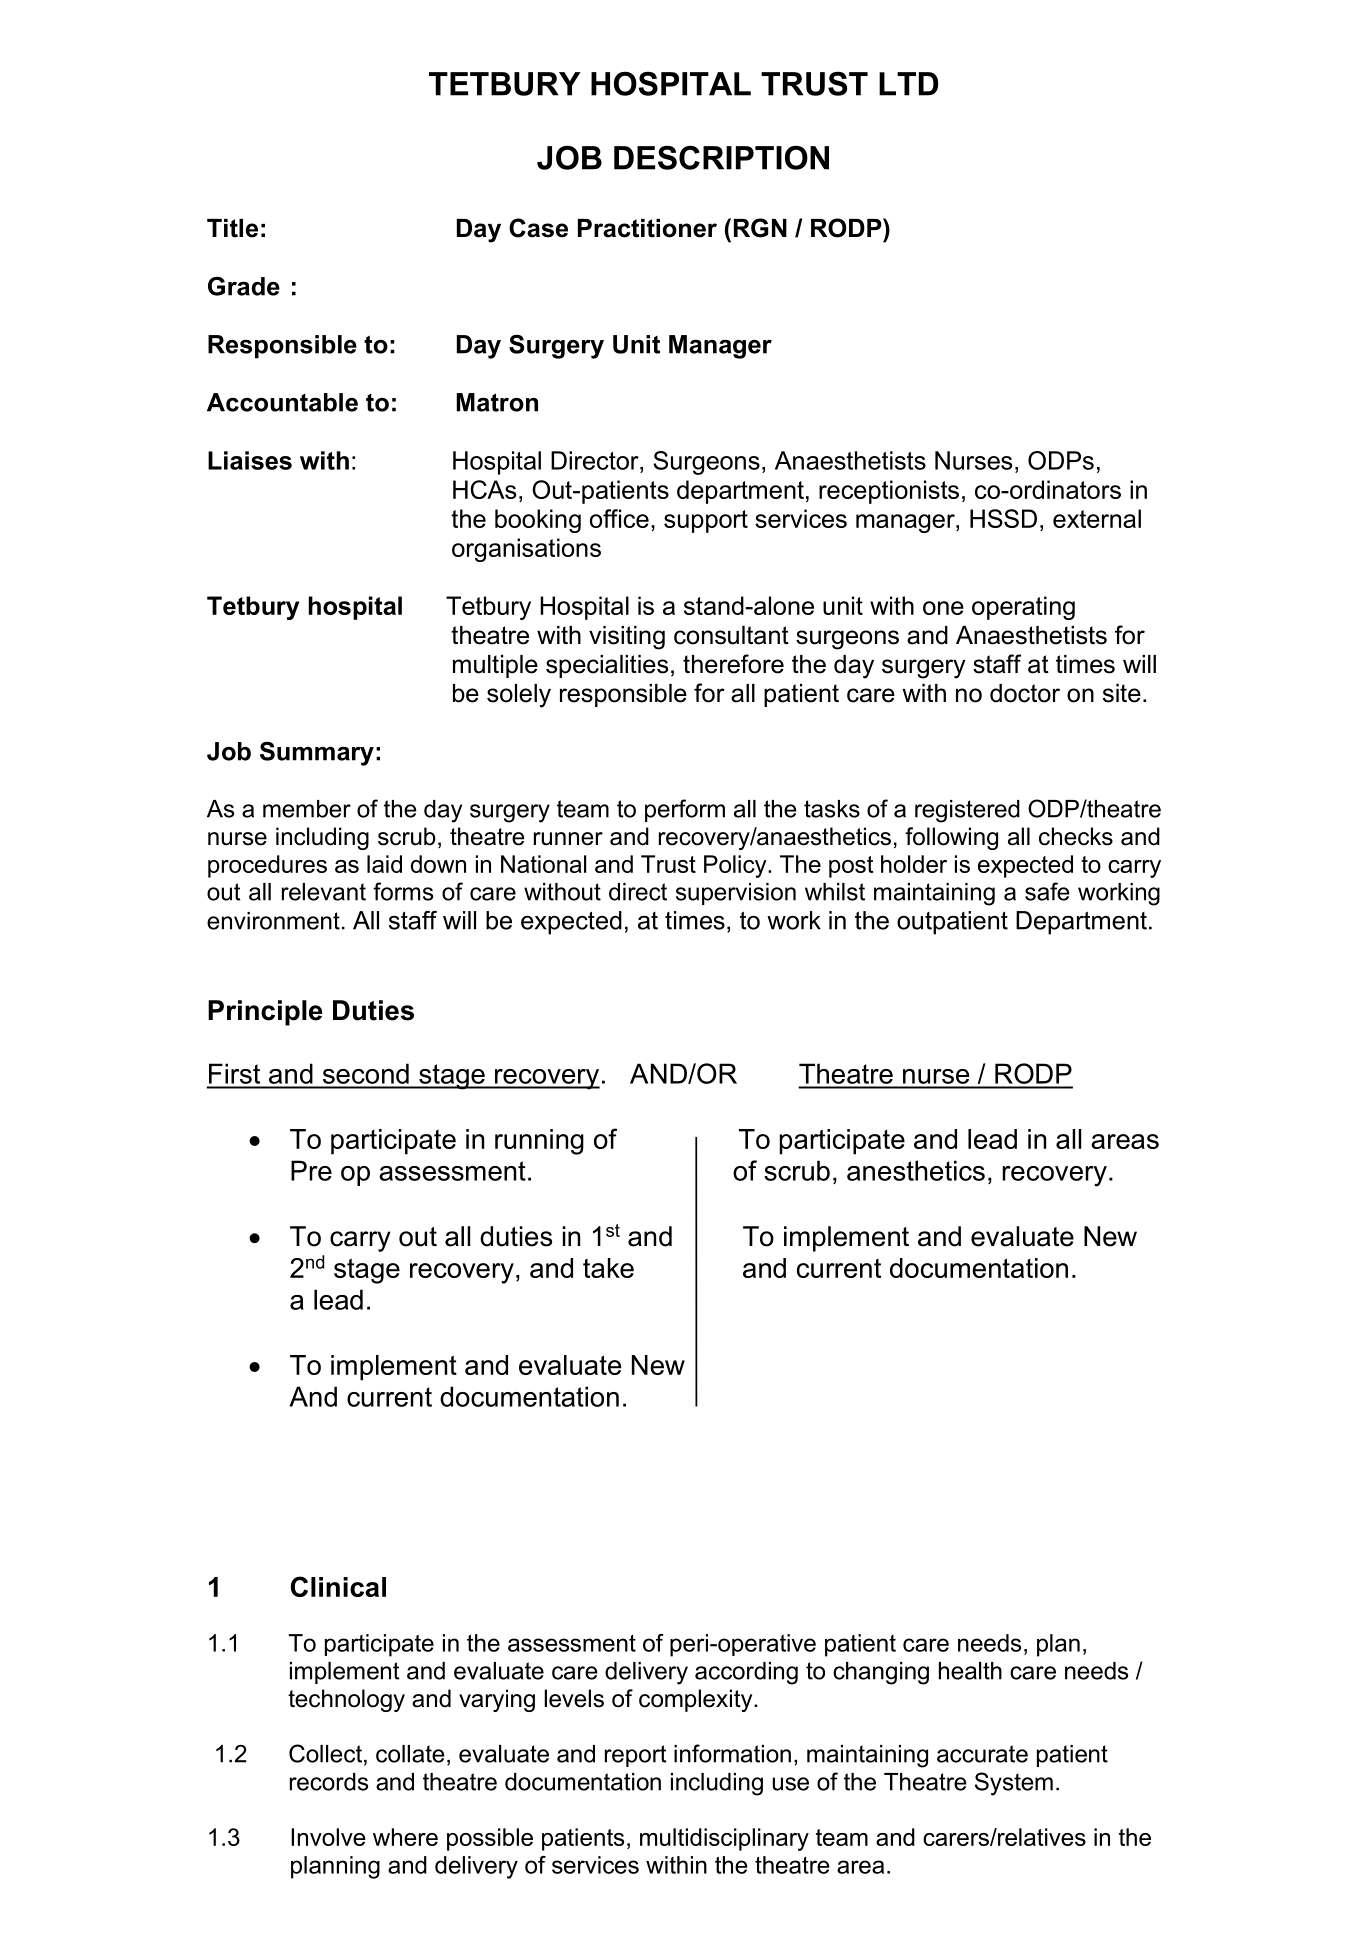 This document has height=1935, width=1368. Describe the element at coordinates (232, 228) in the document. I see `Title` at that location.
